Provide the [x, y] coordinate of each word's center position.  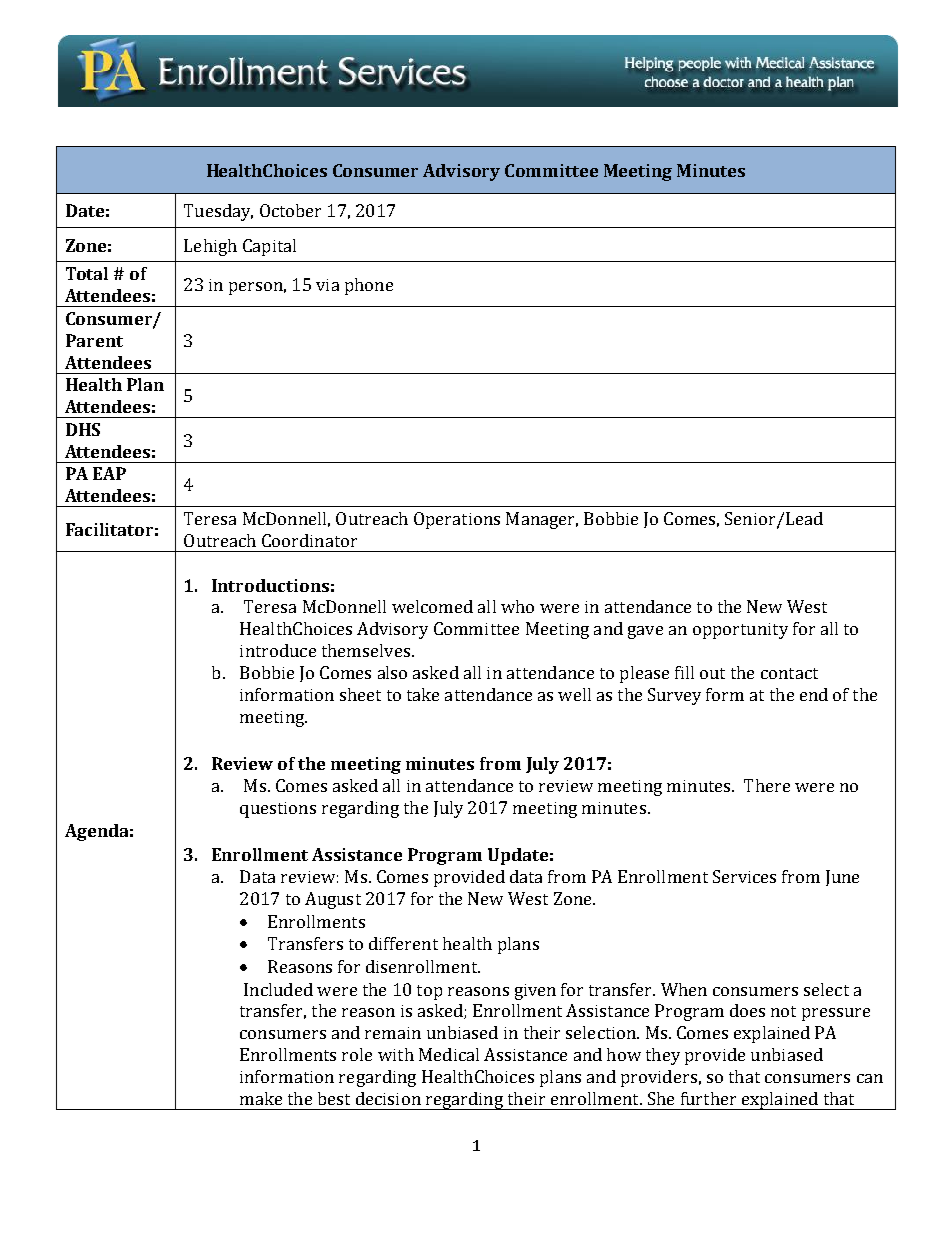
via [327, 285]
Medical [449, 1054]
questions [278, 810]
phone [369, 286]
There [767, 785]
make [261, 1098]
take [423, 694]
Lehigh [210, 247]
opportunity [740, 631]
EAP [109, 473]
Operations [457, 520]
